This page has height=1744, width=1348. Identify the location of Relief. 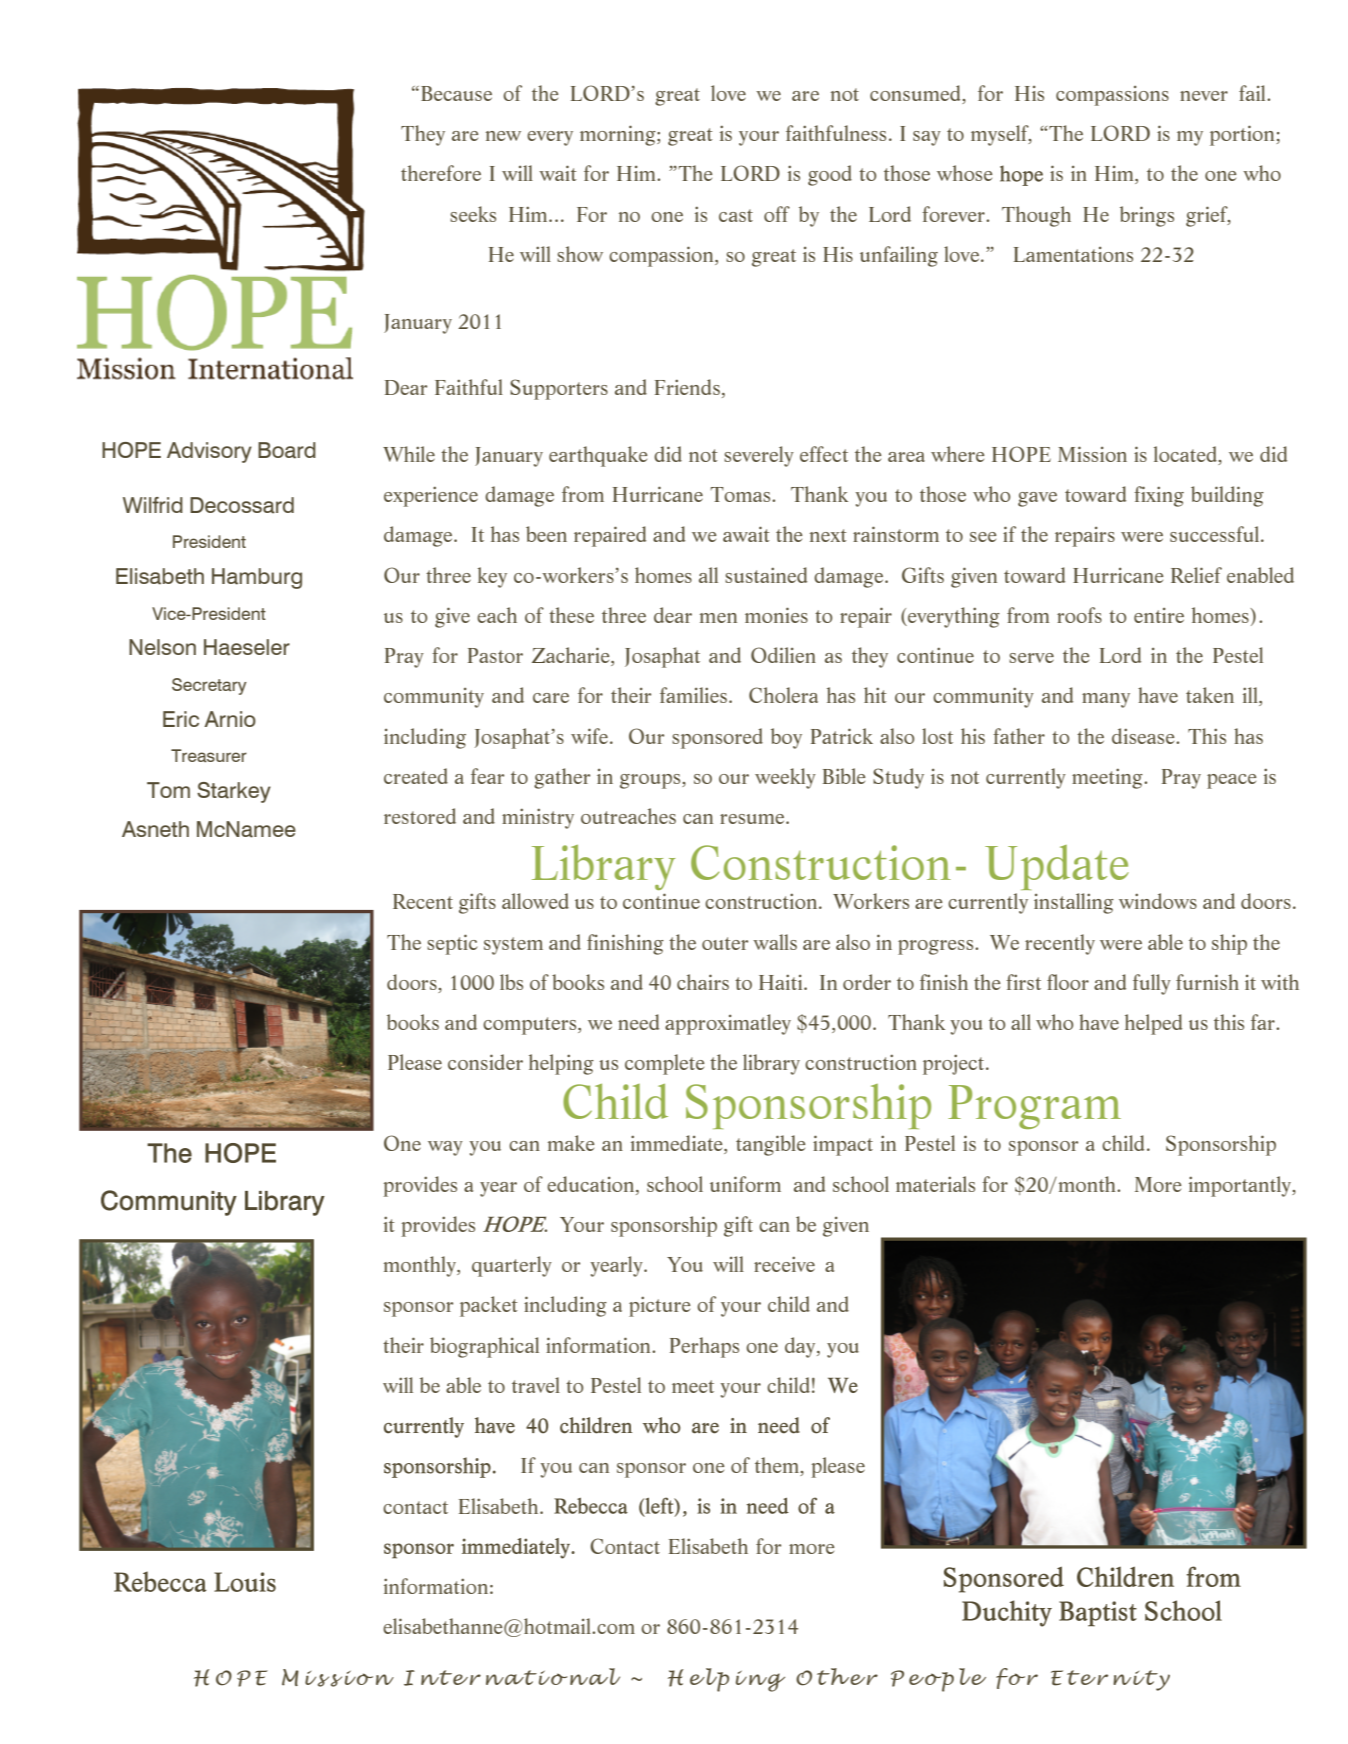
(1196, 575).
